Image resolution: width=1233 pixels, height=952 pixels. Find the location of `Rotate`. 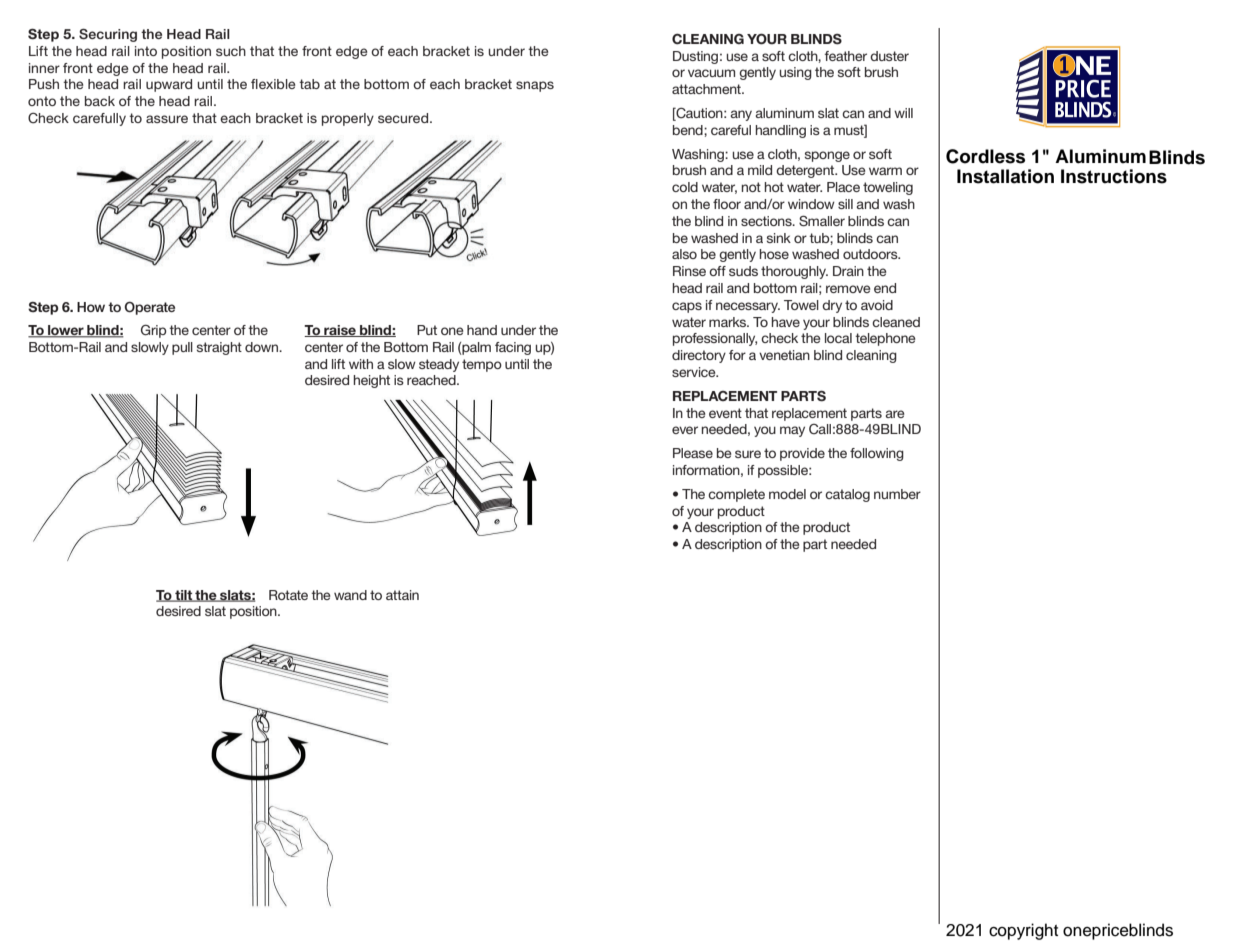

Rotate is located at coordinates (288, 595).
